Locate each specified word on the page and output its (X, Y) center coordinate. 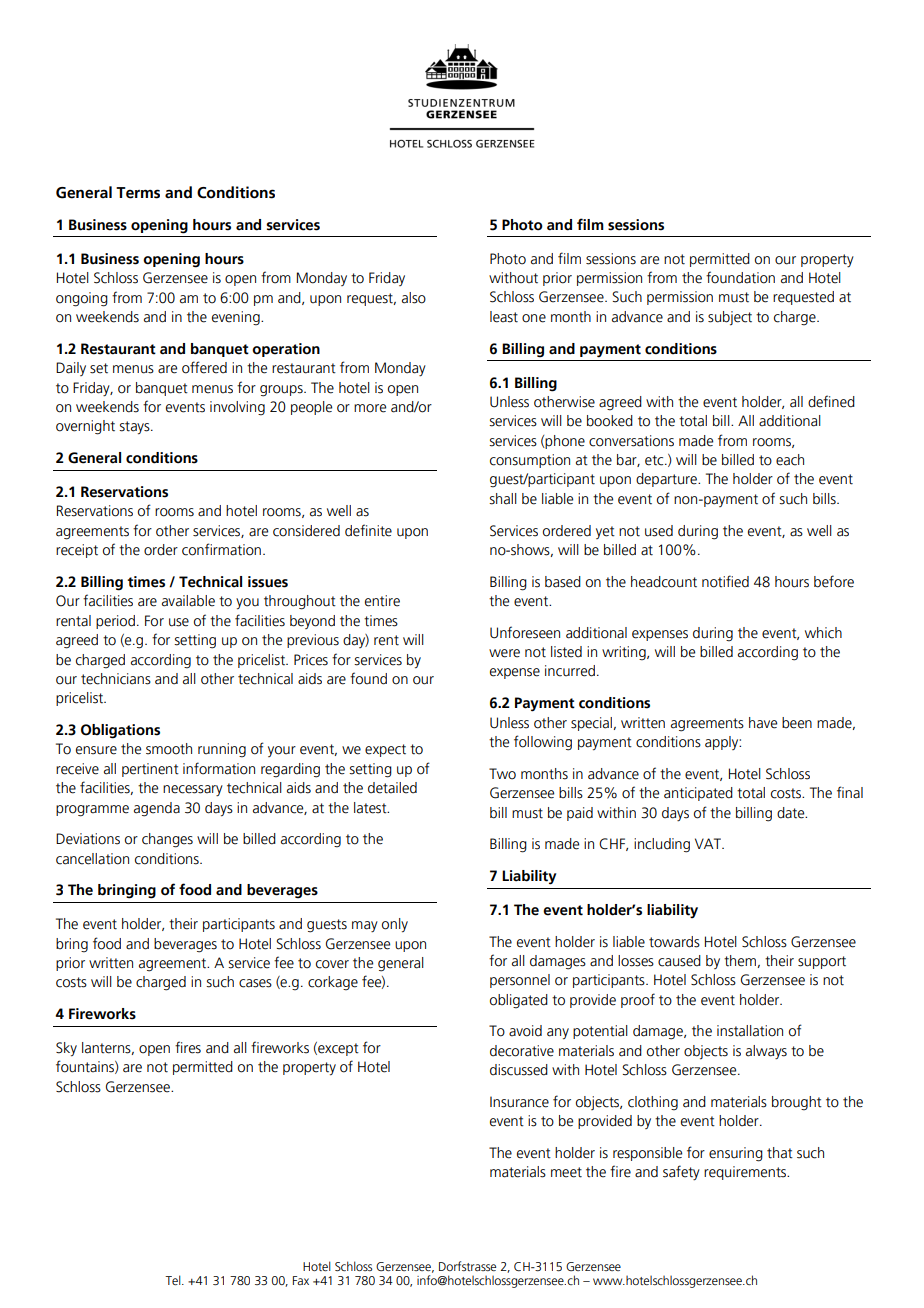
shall (503, 499)
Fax (301, 1280)
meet (566, 1172)
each (790, 460)
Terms (138, 193)
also (414, 298)
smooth (169, 749)
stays (135, 428)
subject (730, 318)
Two (502, 774)
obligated (519, 1001)
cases (255, 983)
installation (750, 1031)
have (763, 723)
